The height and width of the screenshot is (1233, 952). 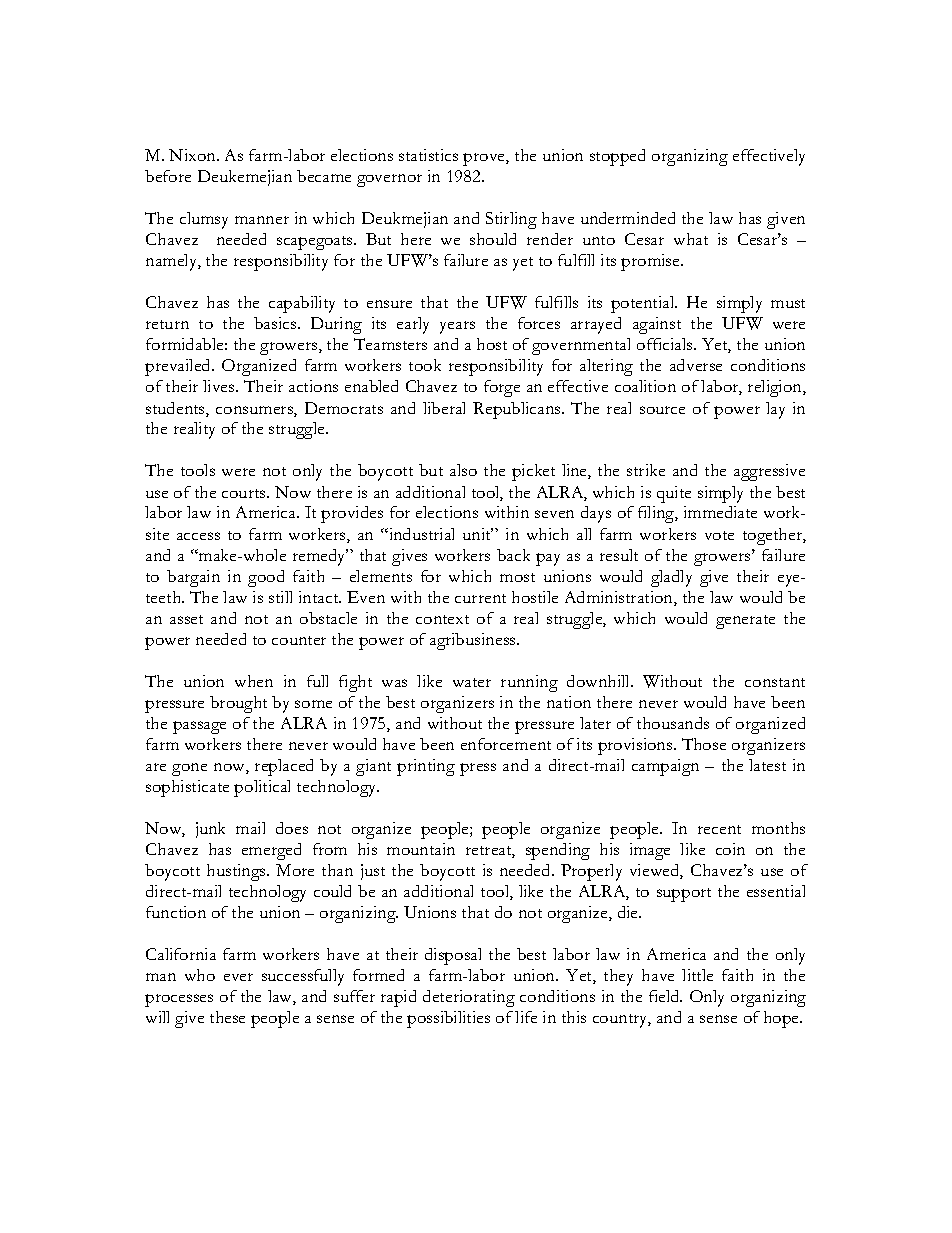 I want to click on courts, so click(x=245, y=493).
